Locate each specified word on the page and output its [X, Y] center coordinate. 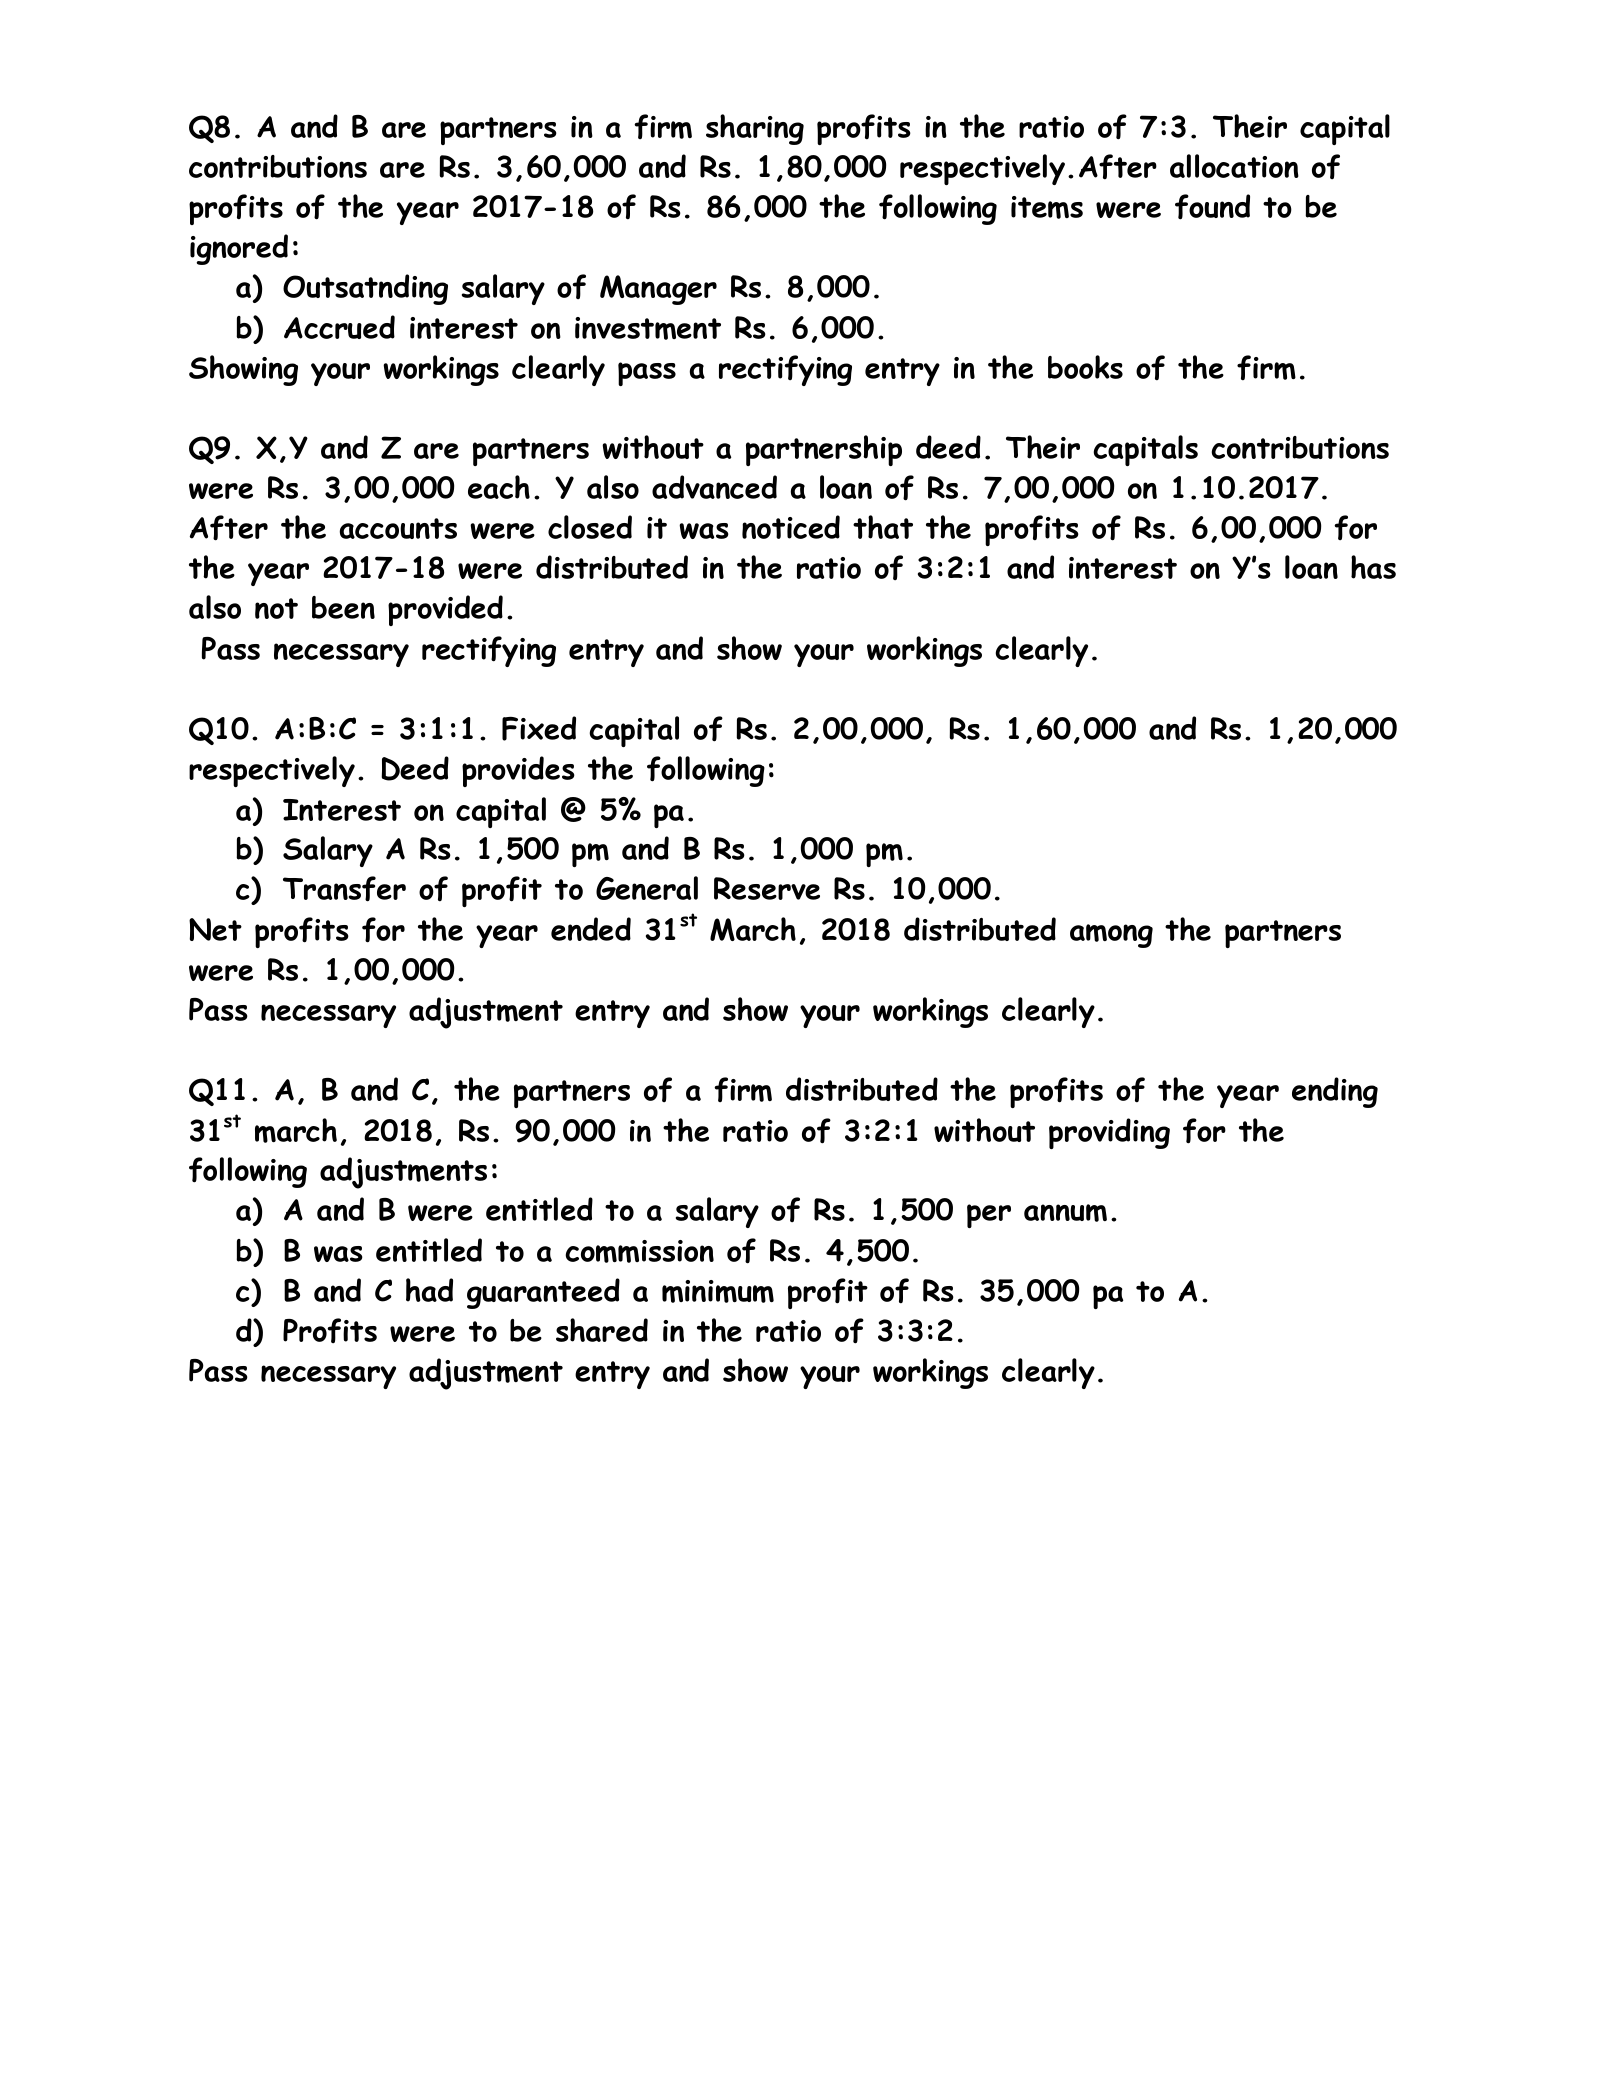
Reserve [767, 888]
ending [1335, 1092]
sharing [755, 129]
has [1373, 567]
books [1085, 367]
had [429, 1290]
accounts [398, 528]
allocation [1234, 166]
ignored [239, 249]
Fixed [539, 728]
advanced [714, 487]
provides [518, 771]
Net [215, 929]
